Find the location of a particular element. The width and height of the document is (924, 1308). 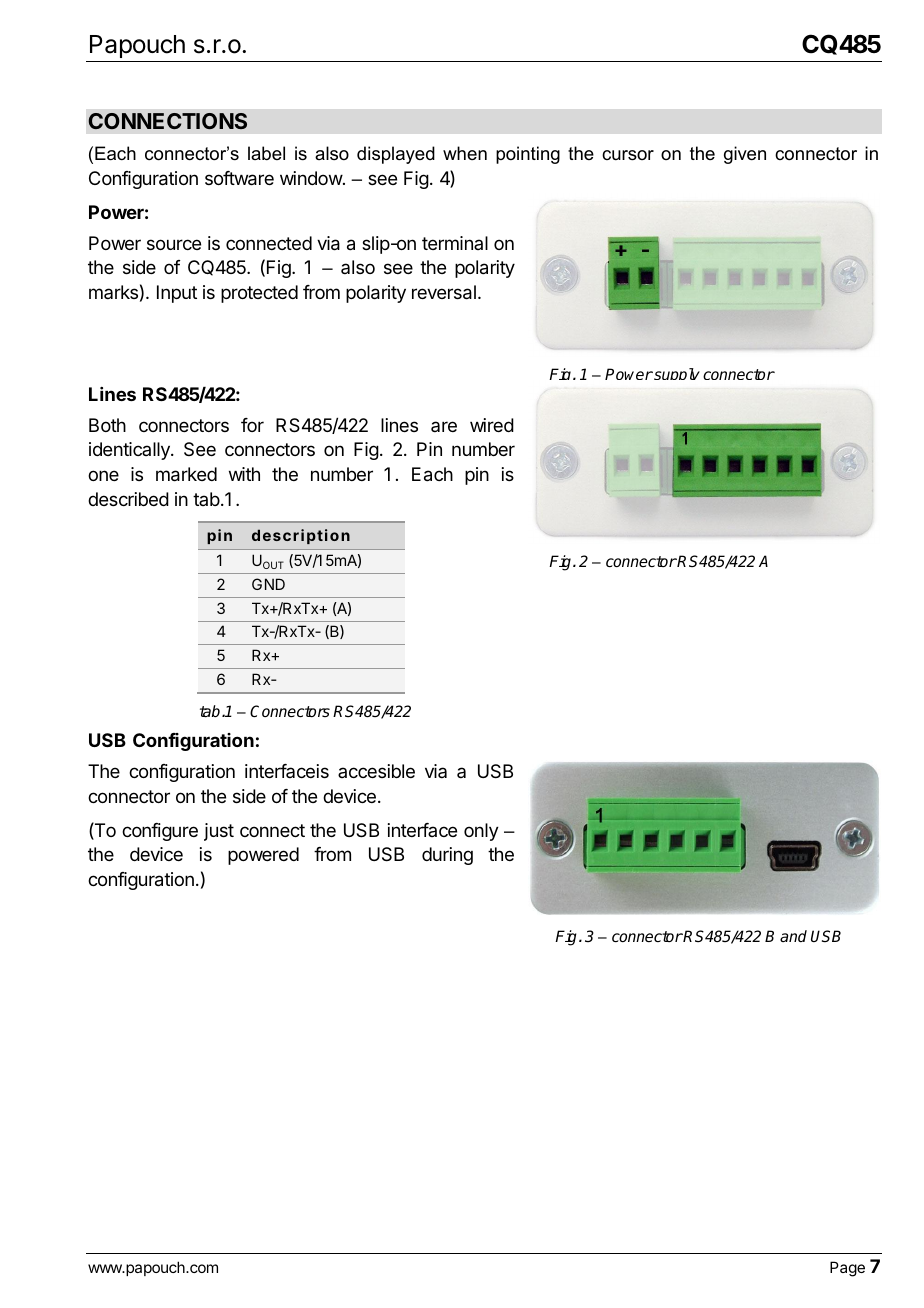

Page is located at coordinates (847, 1269).
